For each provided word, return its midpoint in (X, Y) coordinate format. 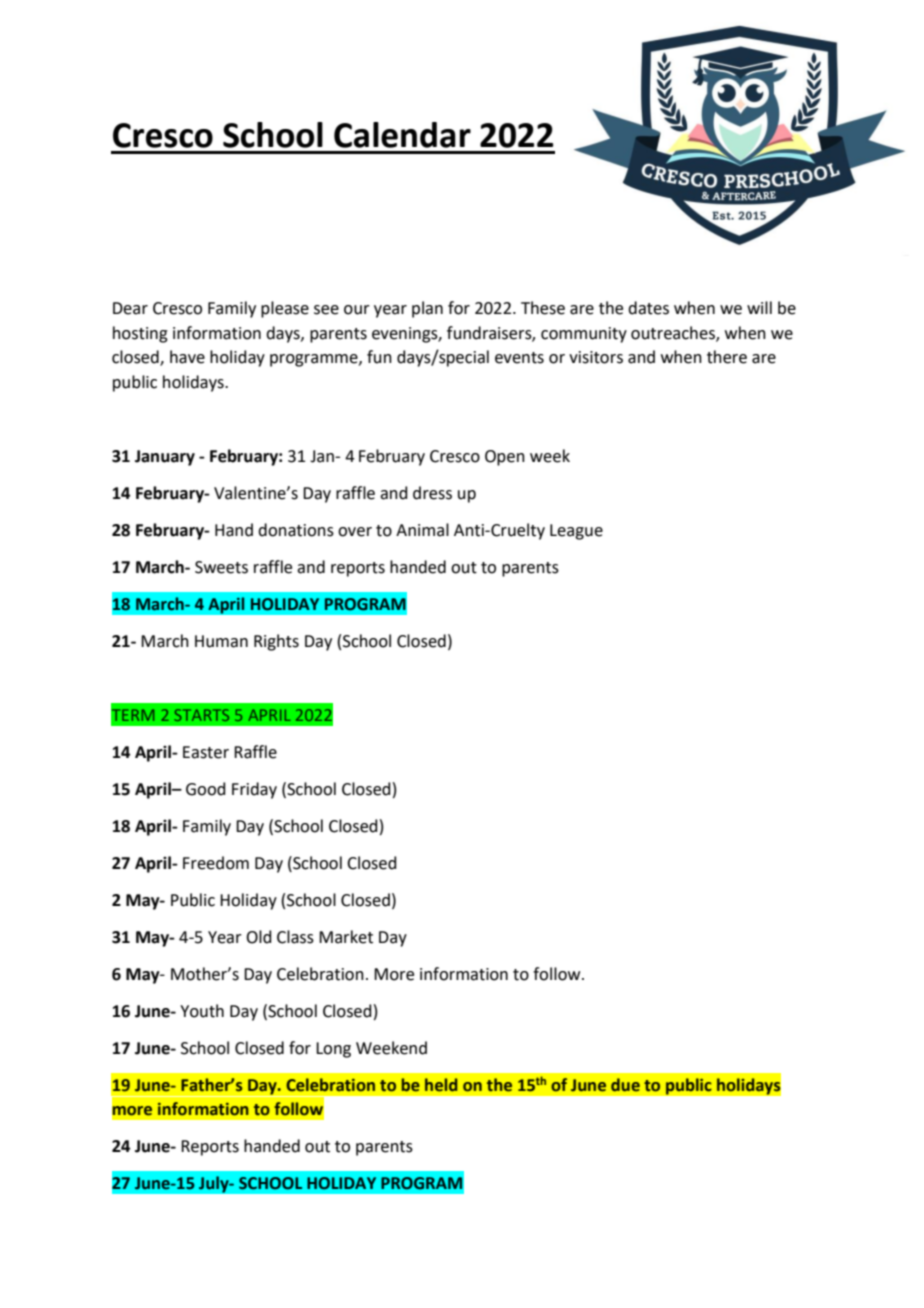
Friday (254, 790)
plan (427, 309)
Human (221, 641)
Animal (422, 530)
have (187, 357)
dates (648, 308)
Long (333, 1050)
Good (206, 789)
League (576, 532)
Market (346, 937)
